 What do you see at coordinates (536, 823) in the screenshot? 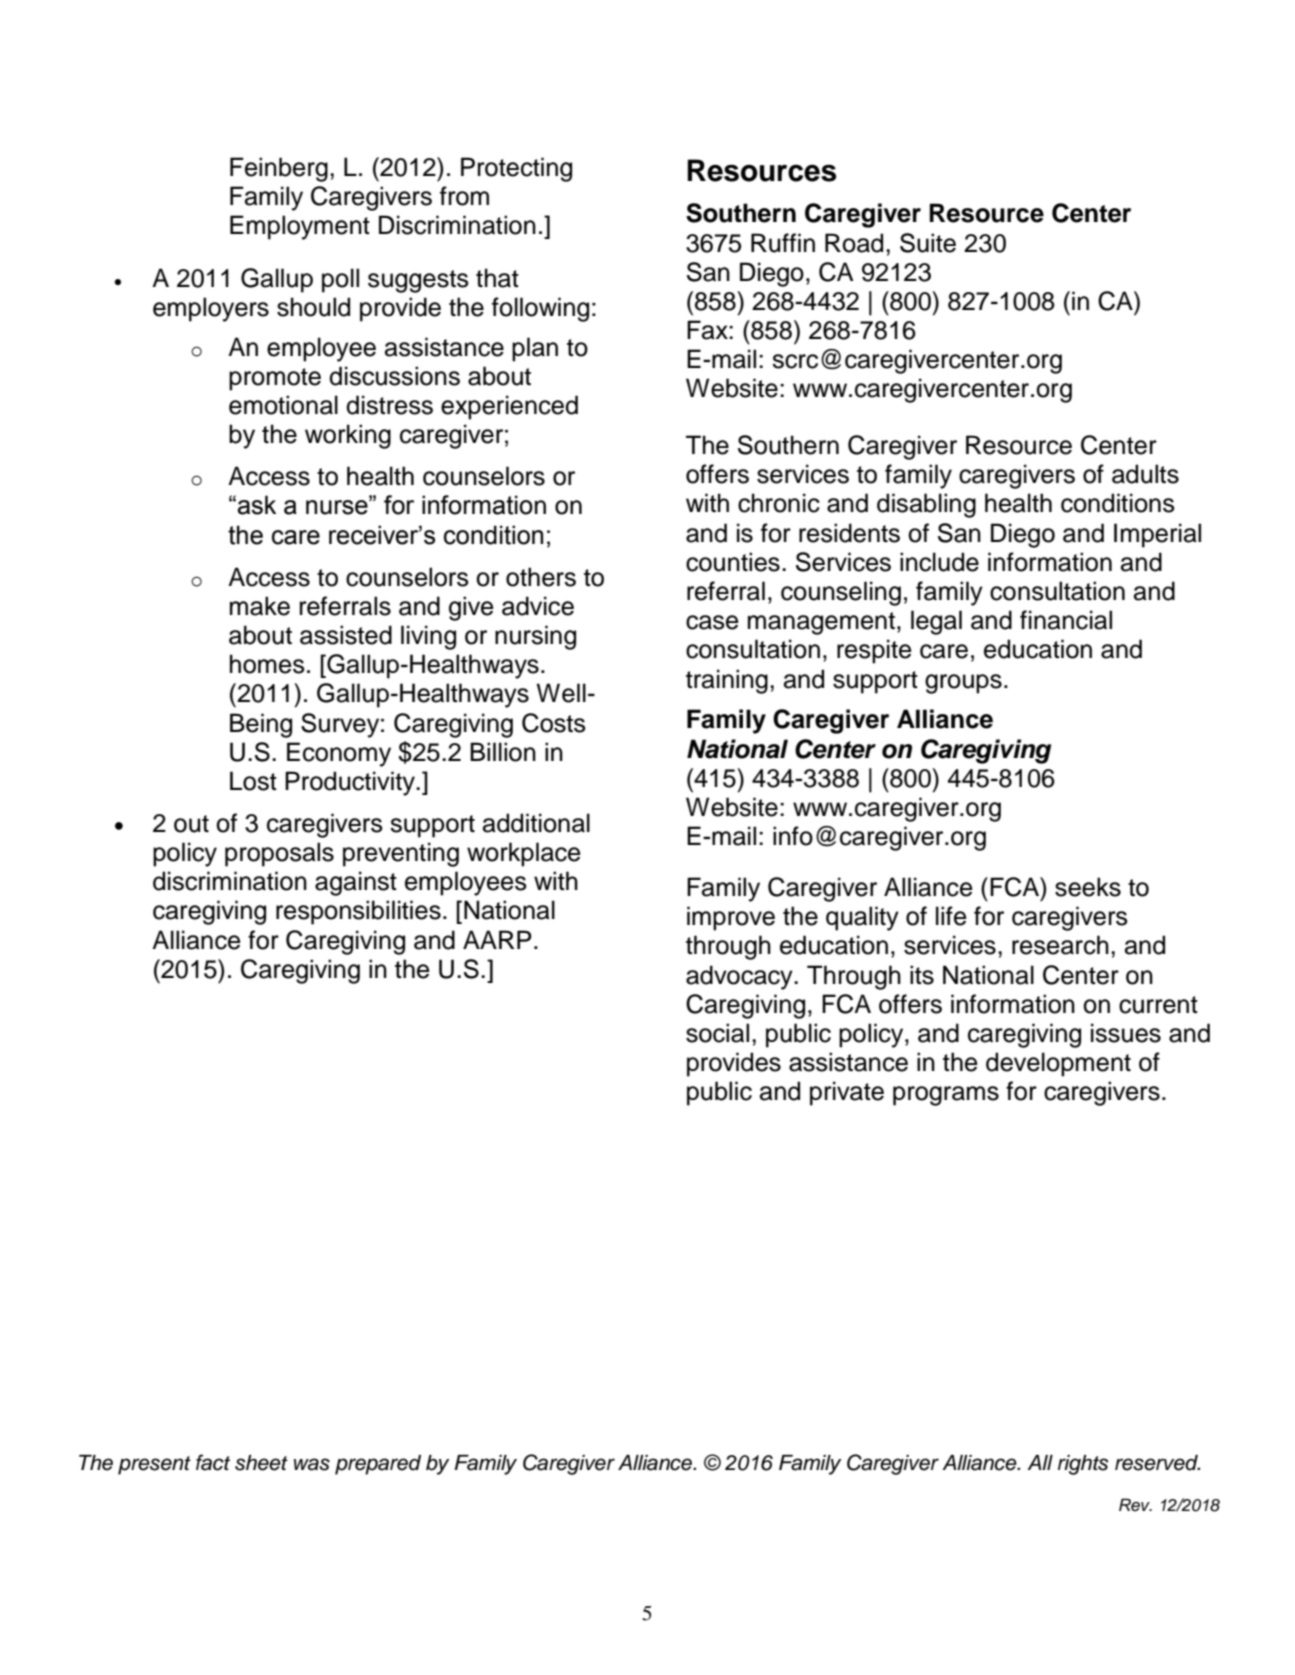
I see `additional` at bounding box center [536, 823].
